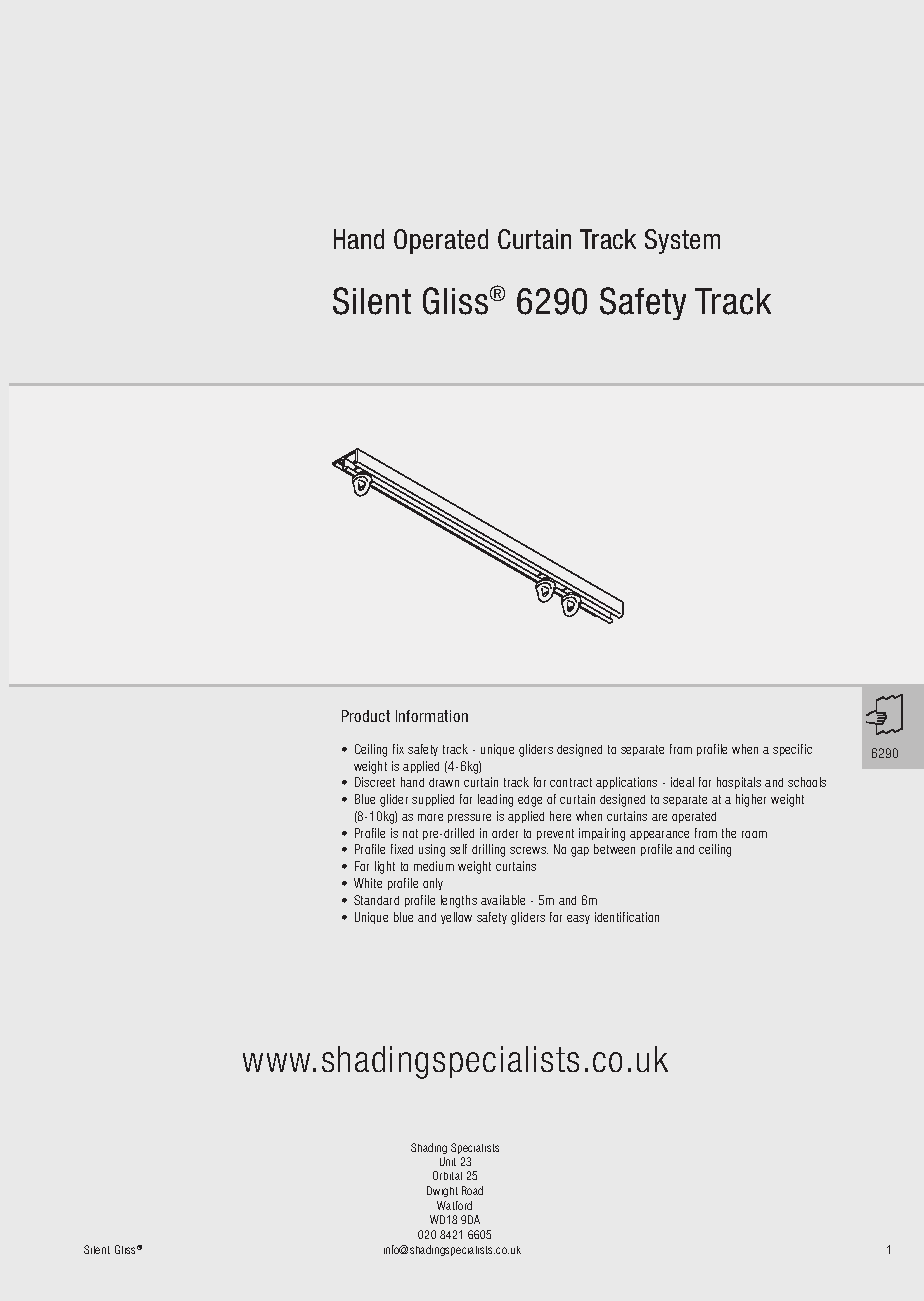 The width and height of the page is (924, 1301). I want to click on Road, so click(472, 1190).
